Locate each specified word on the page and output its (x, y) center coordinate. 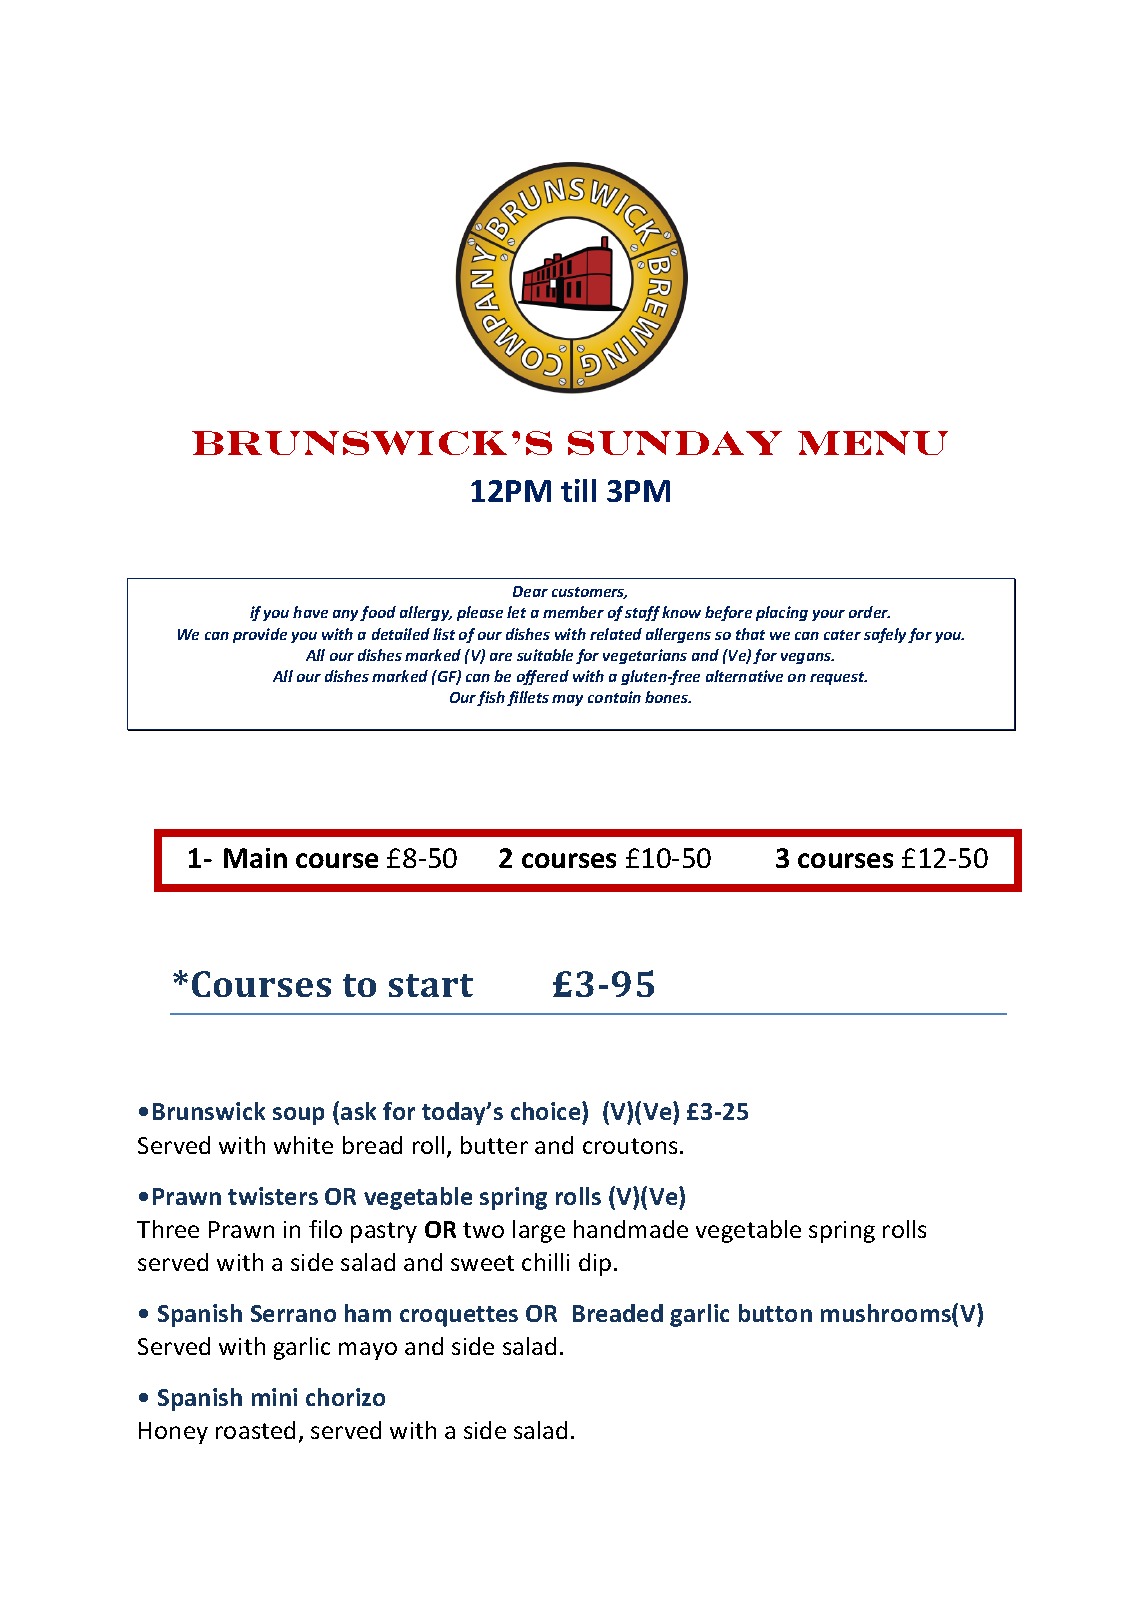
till (578, 490)
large (539, 1231)
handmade (631, 1229)
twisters (273, 1196)
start (431, 985)
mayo (368, 1351)
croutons (630, 1146)
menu (873, 443)
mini (274, 1397)
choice (547, 1113)
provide (260, 635)
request (838, 678)
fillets (528, 698)
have (310, 612)
